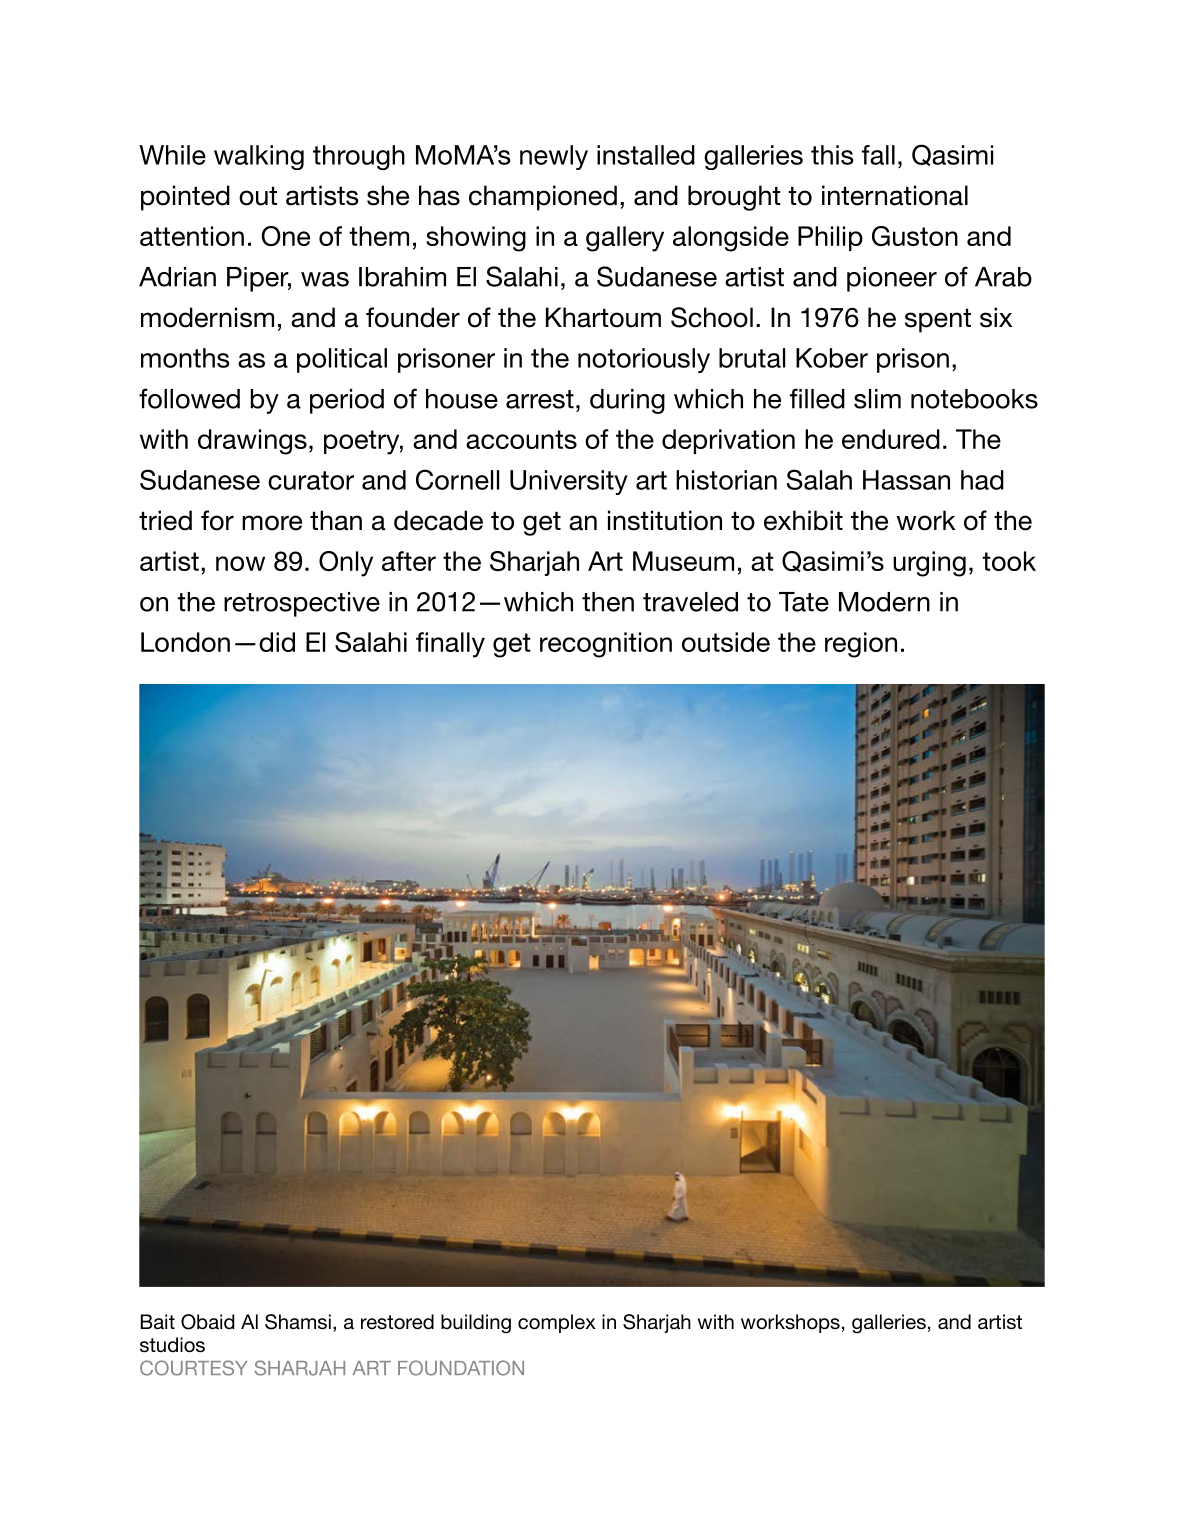 This image has height=1532, width=1184. Describe the element at coordinates (861, 645) in the image. I see `region` at that location.
